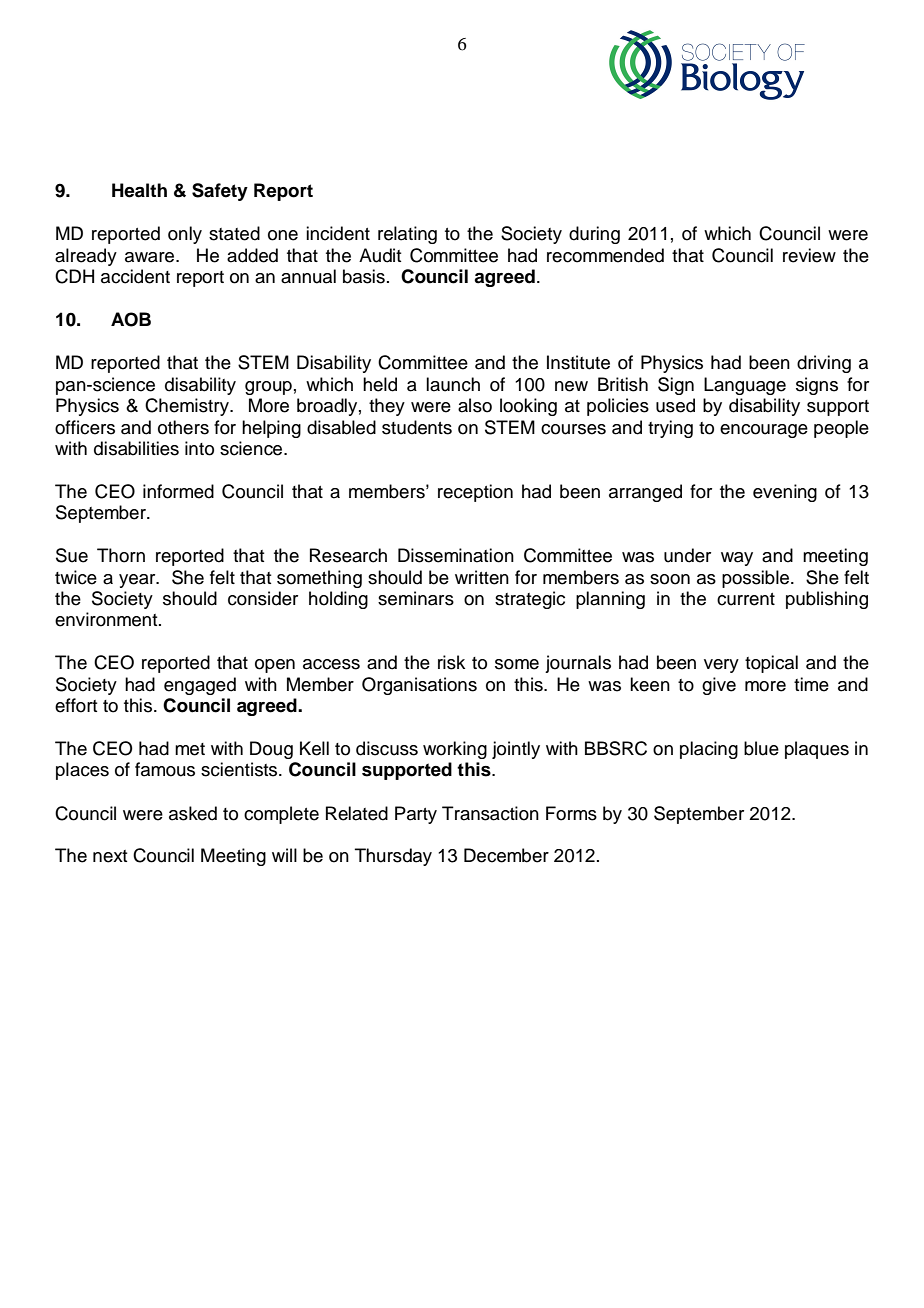  What do you see at coordinates (571, 813) in the screenshot?
I see `Forms` at bounding box center [571, 813].
